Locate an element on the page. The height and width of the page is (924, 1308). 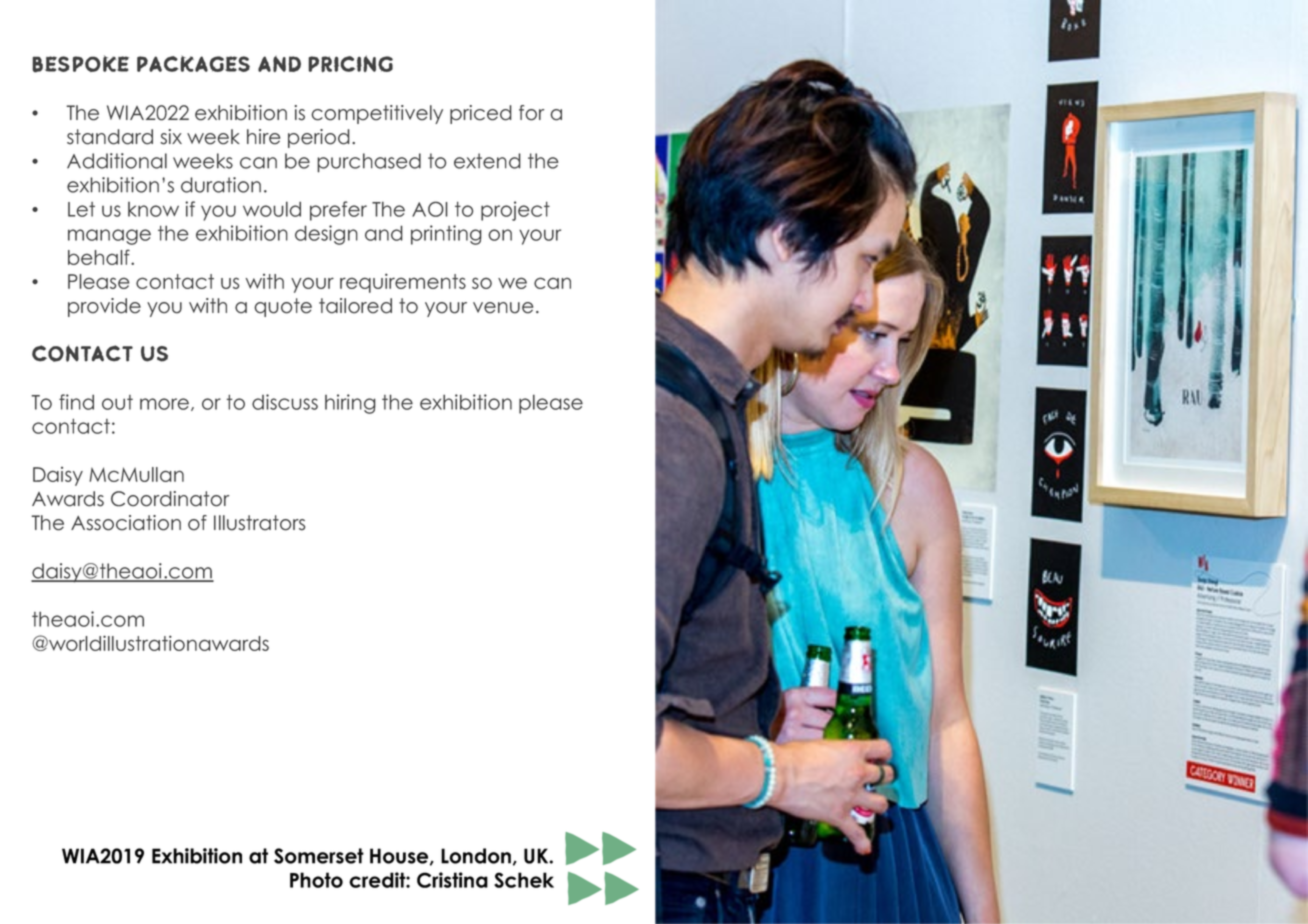
Somerset is located at coordinates (319, 856).
